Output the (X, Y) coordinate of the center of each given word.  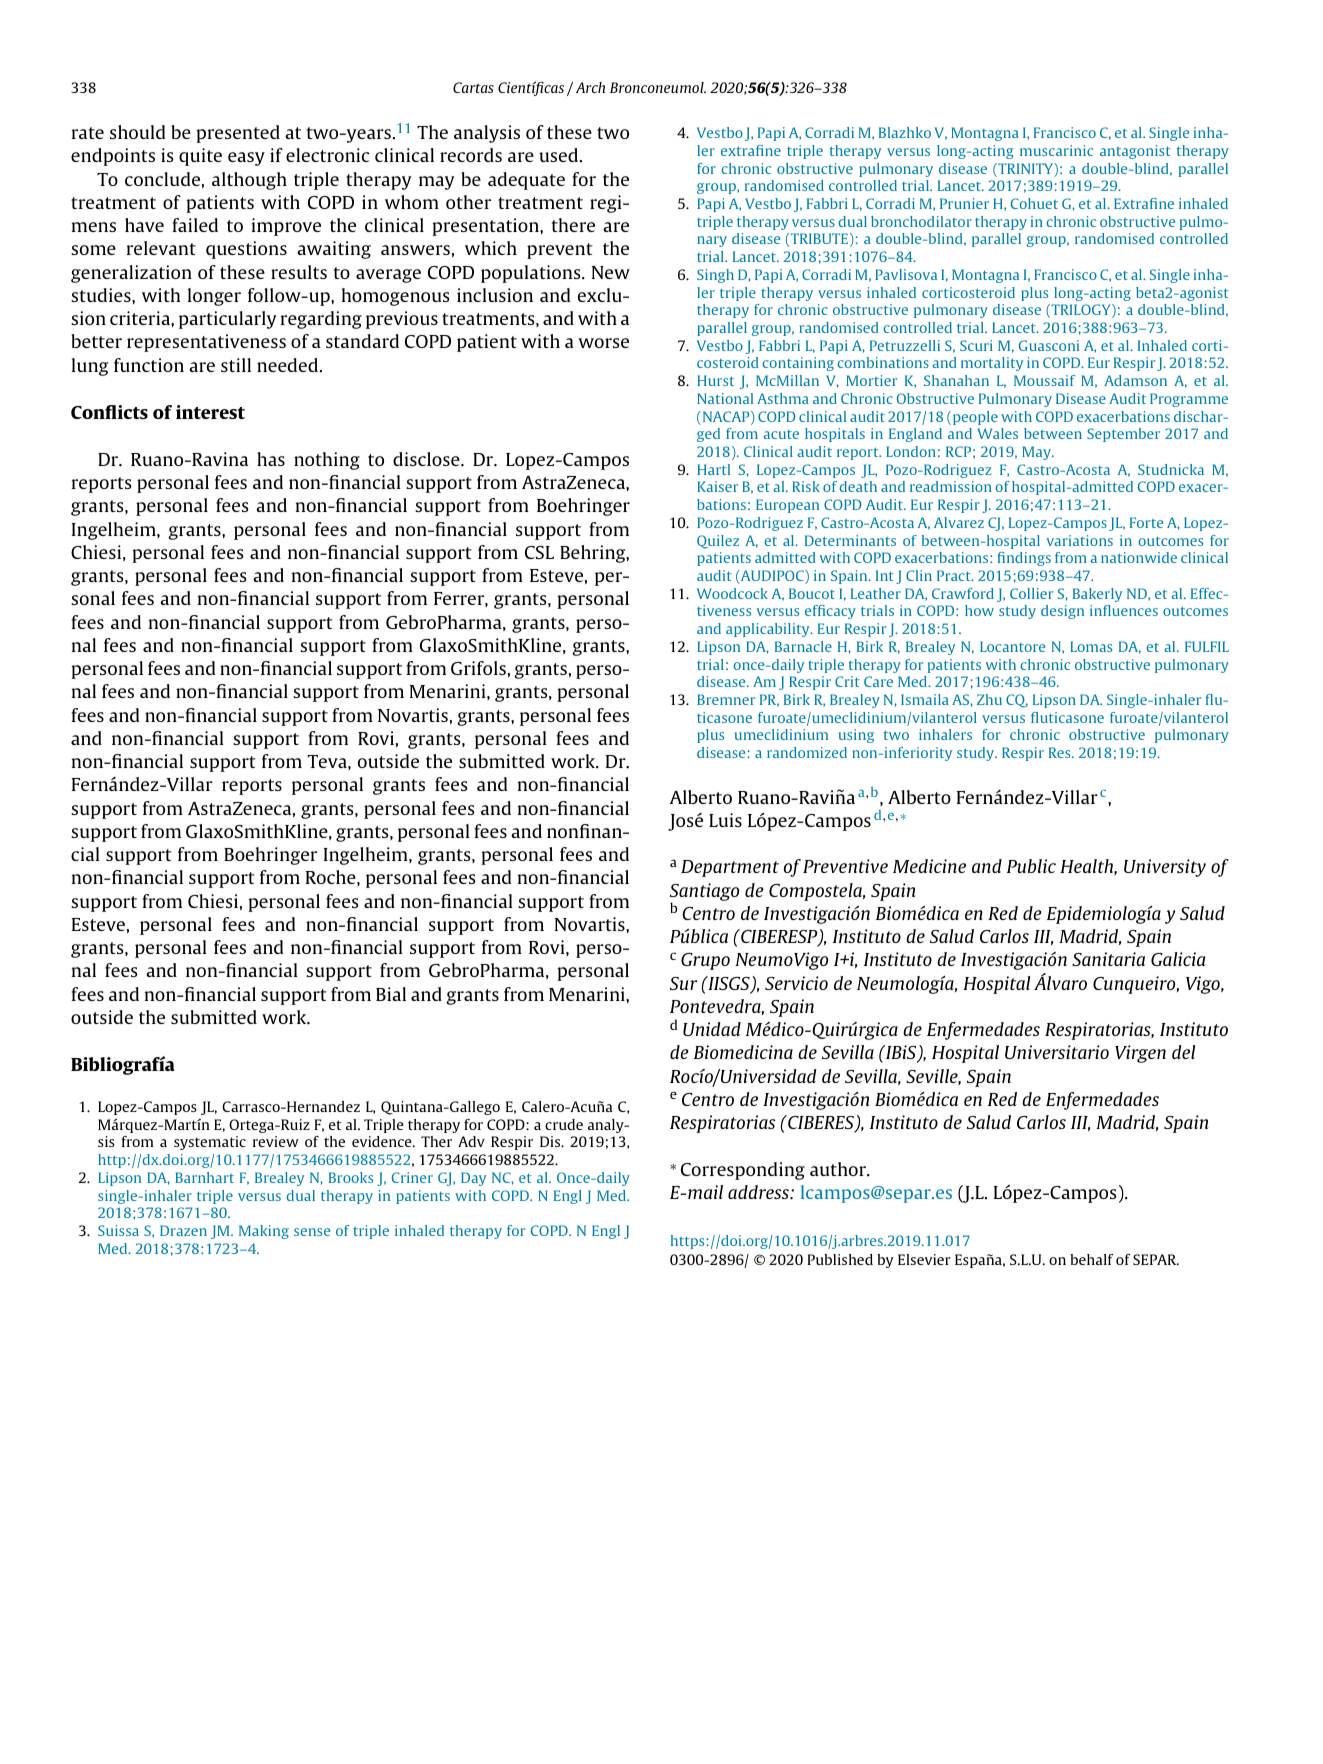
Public (1031, 866)
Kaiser (717, 486)
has (271, 459)
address (759, 1192)
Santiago (704, 893)
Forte (1146, 522)
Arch (590, 87)
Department (730, 868)
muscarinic (1056, 150)
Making (264, 1232)
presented (238, 134)
